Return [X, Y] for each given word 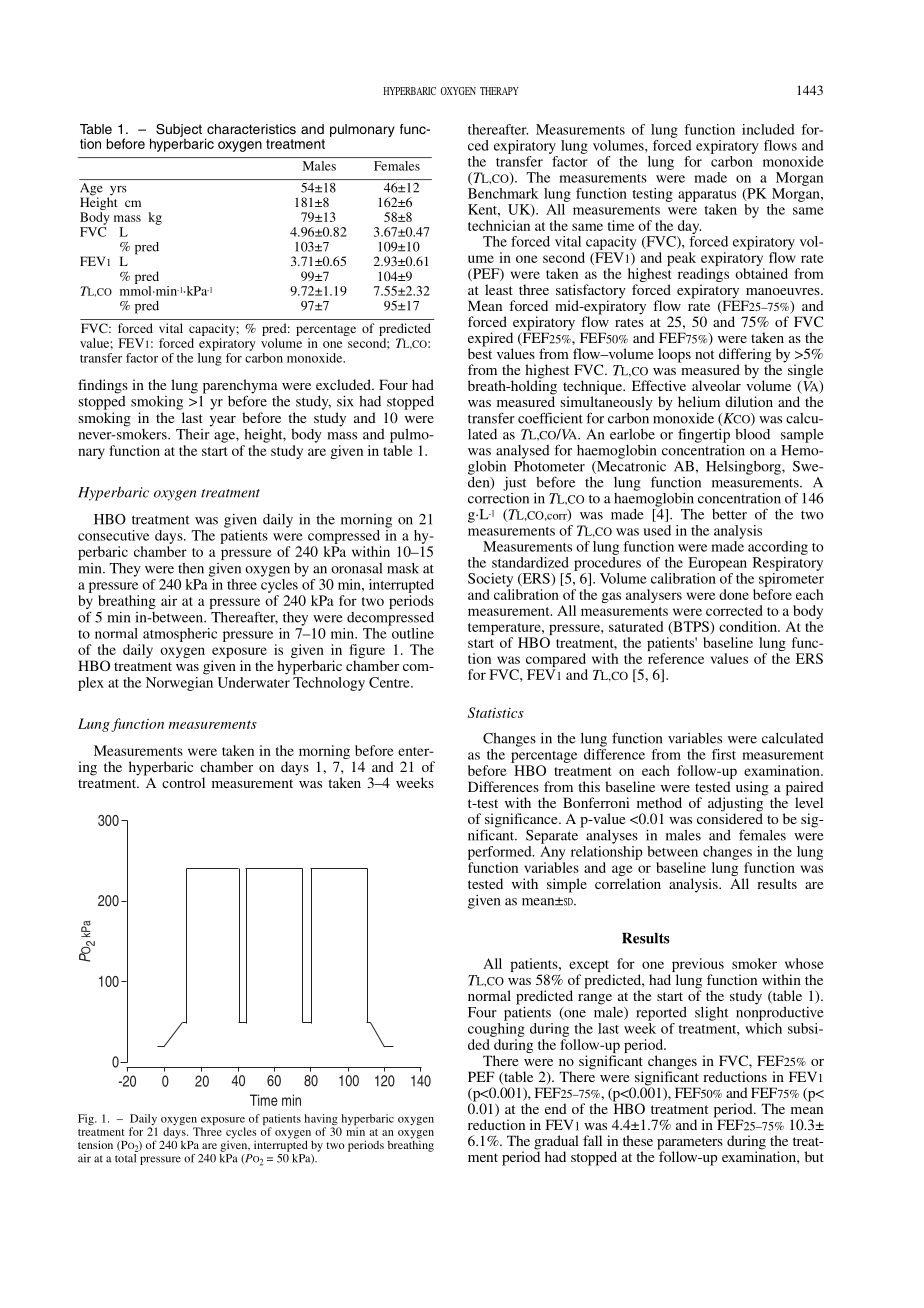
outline [411, 632]
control [183, 782]
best [480, 352]
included [768, 129]
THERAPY [499, 91]
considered [730, 817]
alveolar [716, 385]
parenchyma [240, 387]
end [556, 1108]
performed [501, 853]
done [734, 594]
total [126, 1157]
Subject [179, 131]
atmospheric [180, 635]
